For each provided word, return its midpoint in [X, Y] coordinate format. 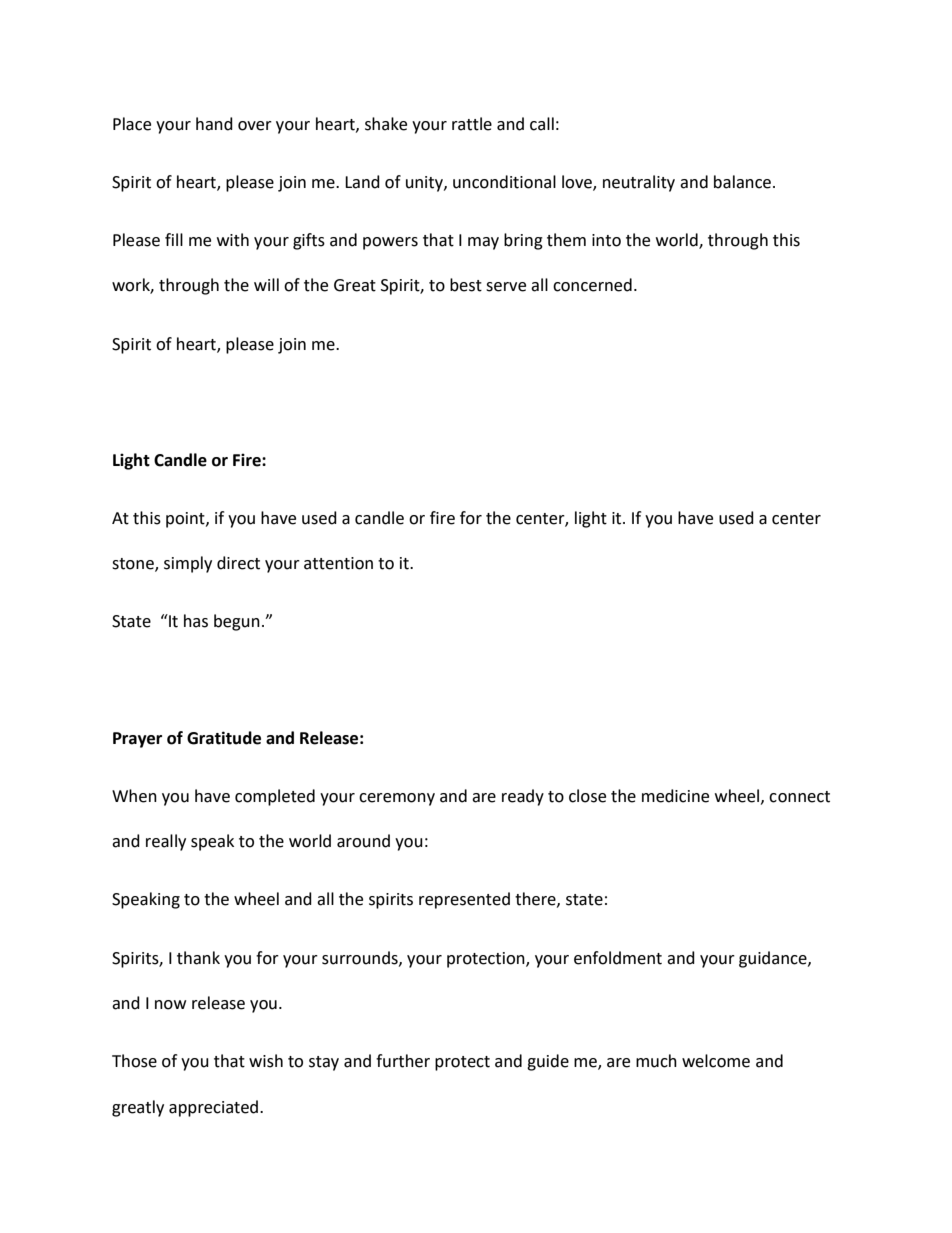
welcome [716, 1061]
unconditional [504, 182]
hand [214, 124]
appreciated [215, 1108]
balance [742, 182]
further [403, 1061]
